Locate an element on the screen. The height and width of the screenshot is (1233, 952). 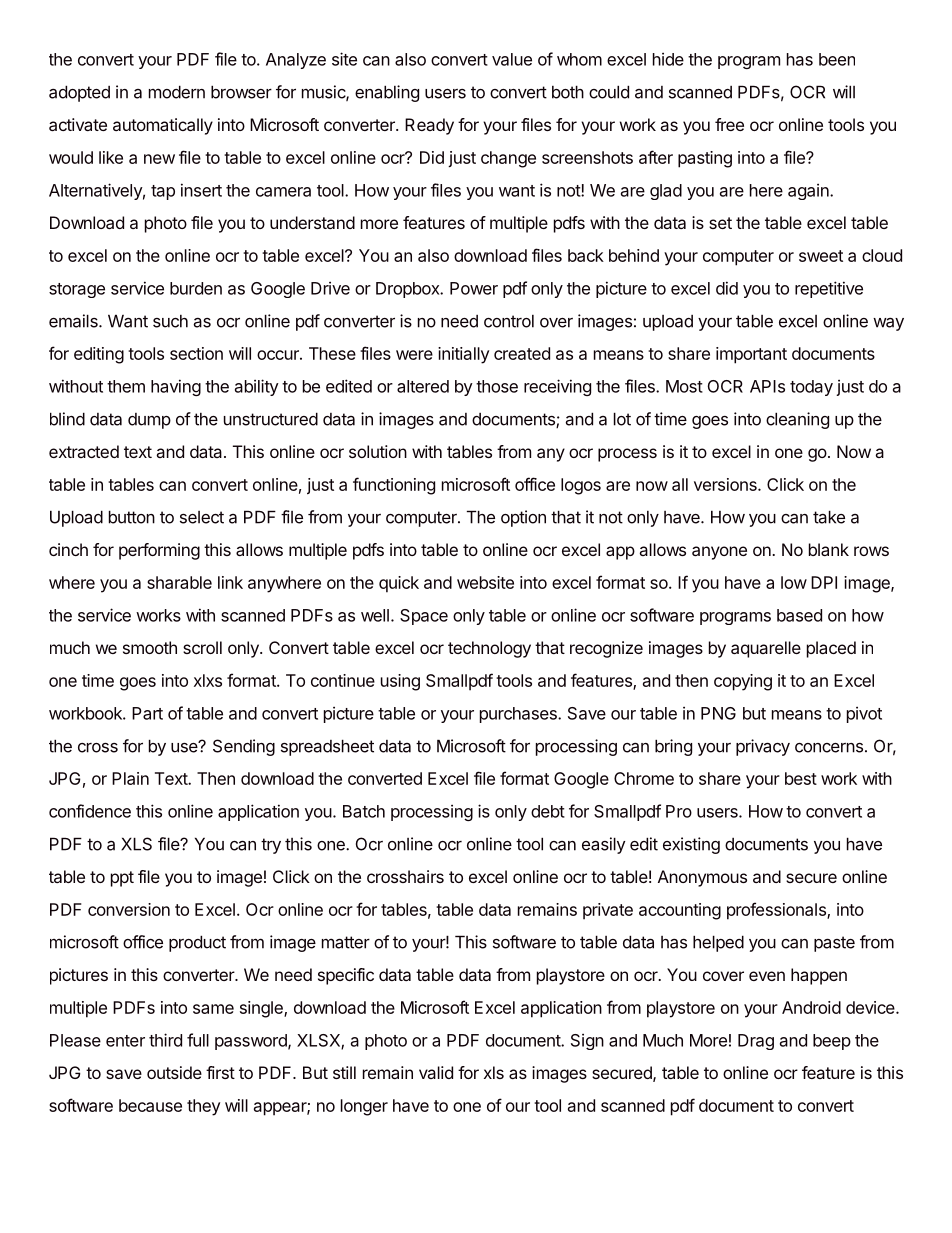
outside is located at coordinates (174, 1072).
